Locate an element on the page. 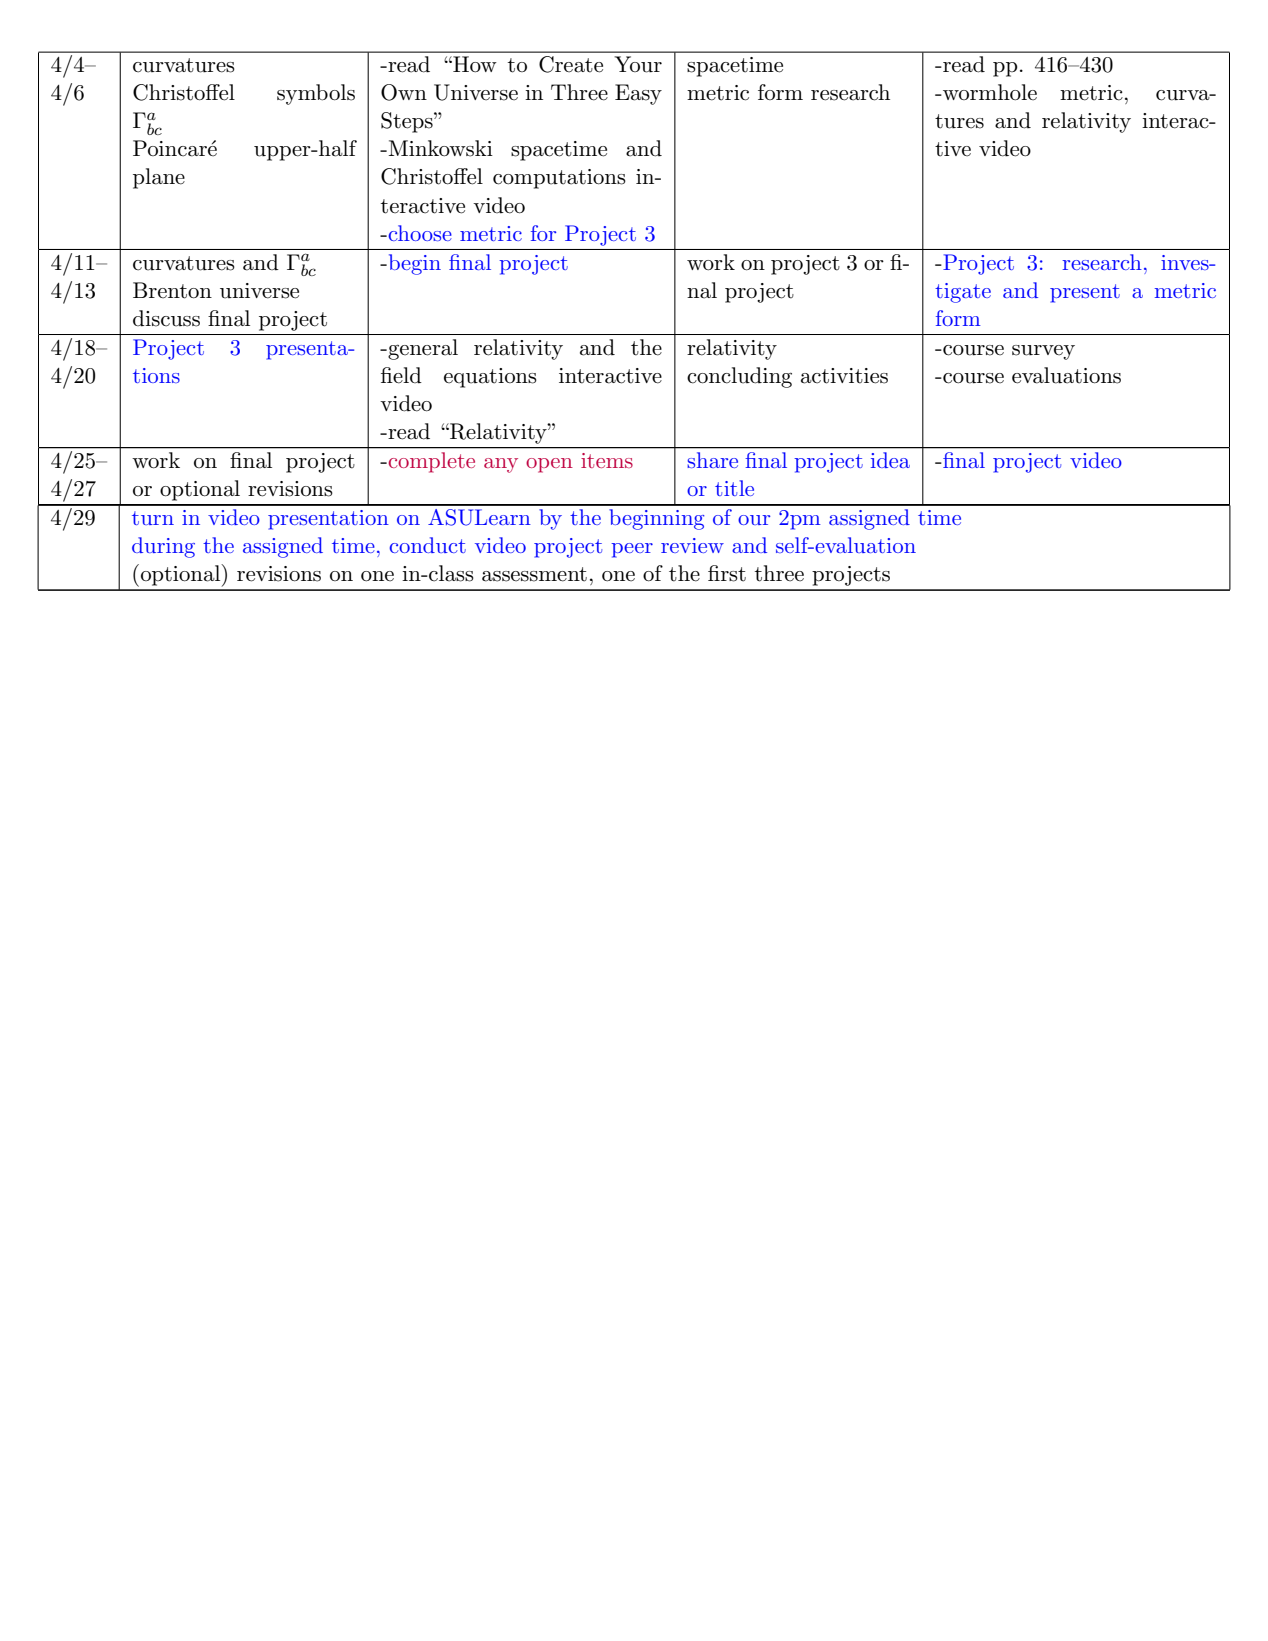 The height and width of the page is (1641, 1268). survey is located at coordinates (1043, 352).
